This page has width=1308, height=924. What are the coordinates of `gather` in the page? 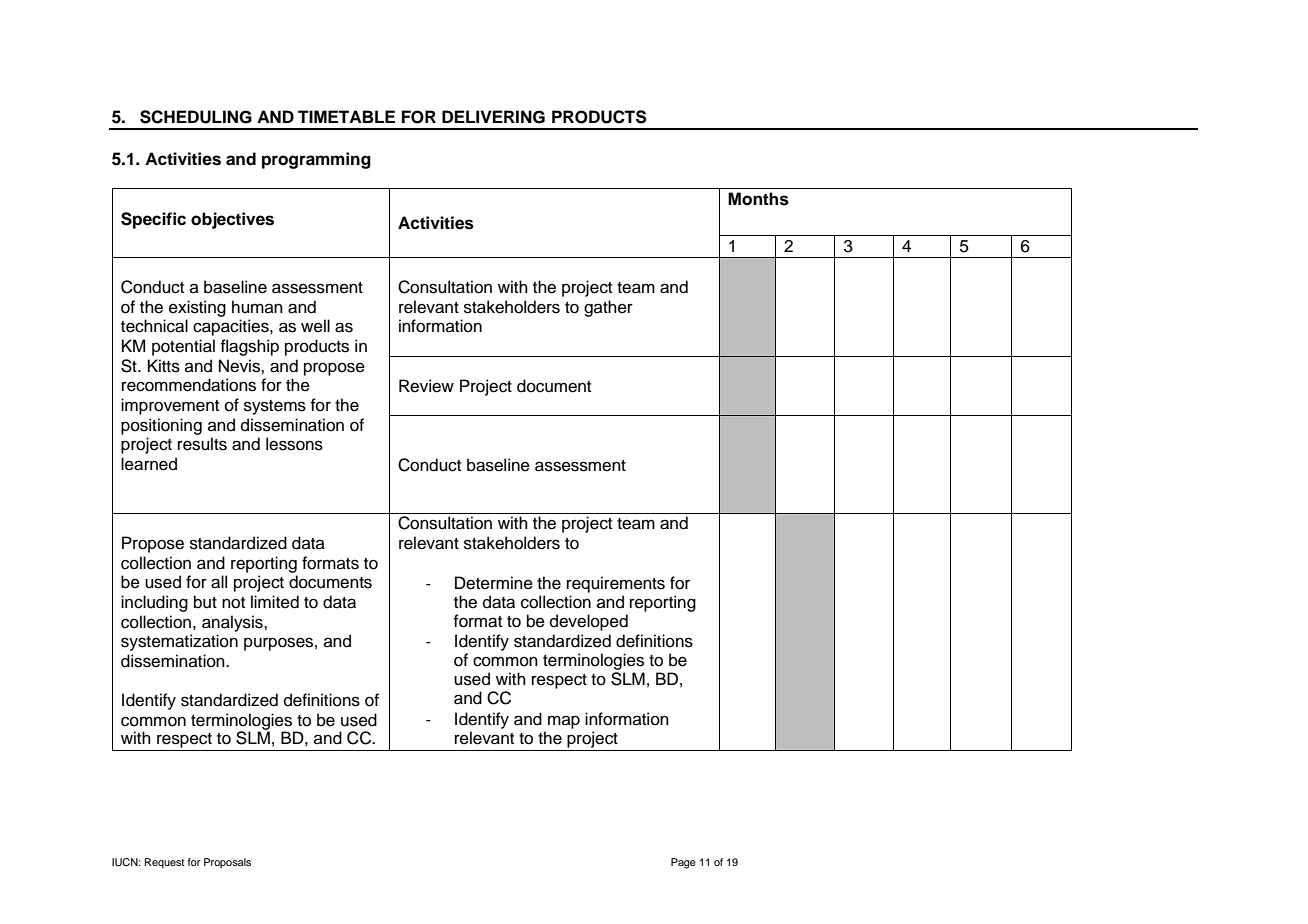 It's located at (608, 308).
